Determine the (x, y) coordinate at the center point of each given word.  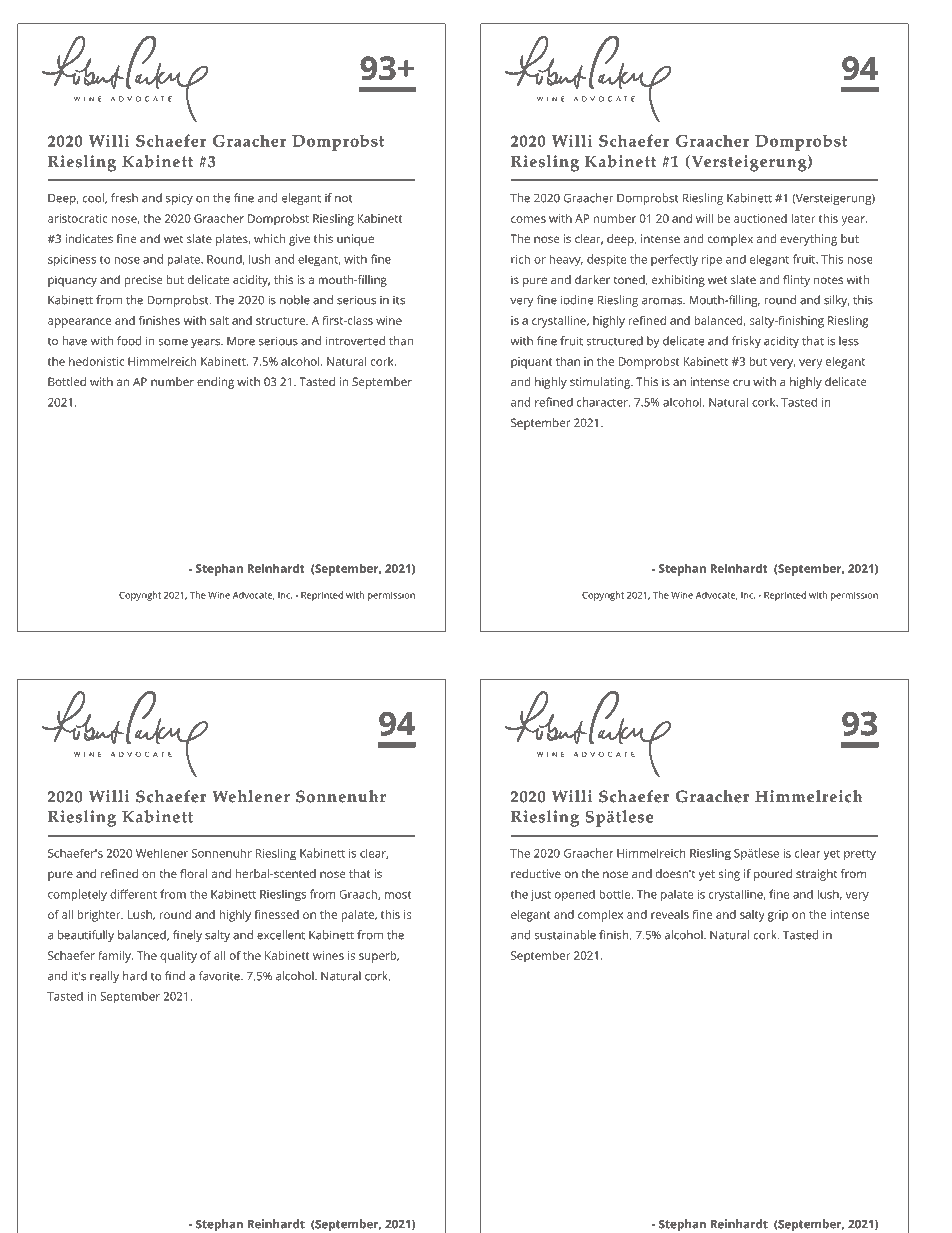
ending (215, 383)
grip (777, 916)
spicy (179, 199)
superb (378, 957)
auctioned (760, 218)
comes (528, 219)
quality (178, 957)
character (603, 402)
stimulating (601, 383)
